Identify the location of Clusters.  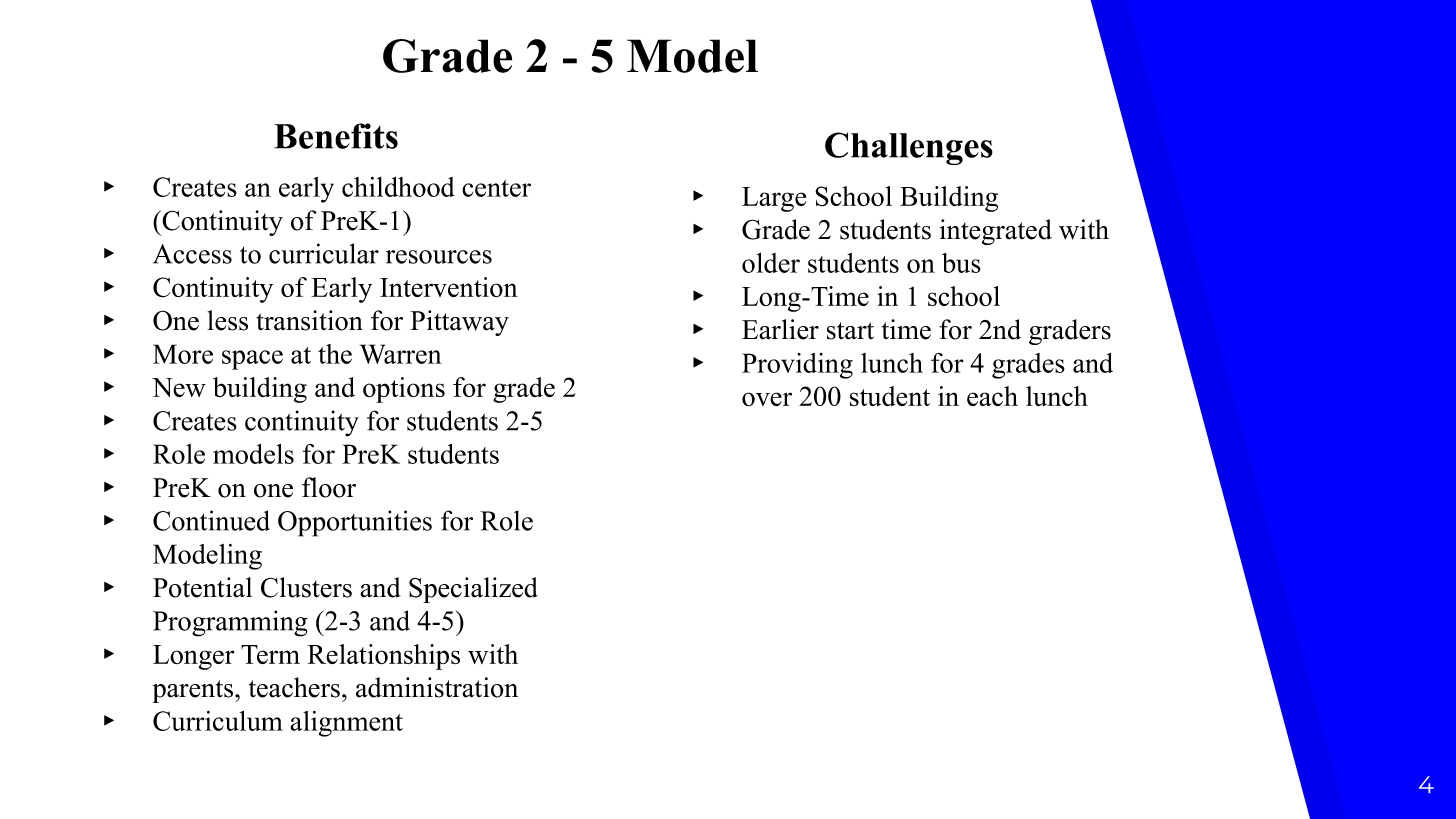
(306, 587).
